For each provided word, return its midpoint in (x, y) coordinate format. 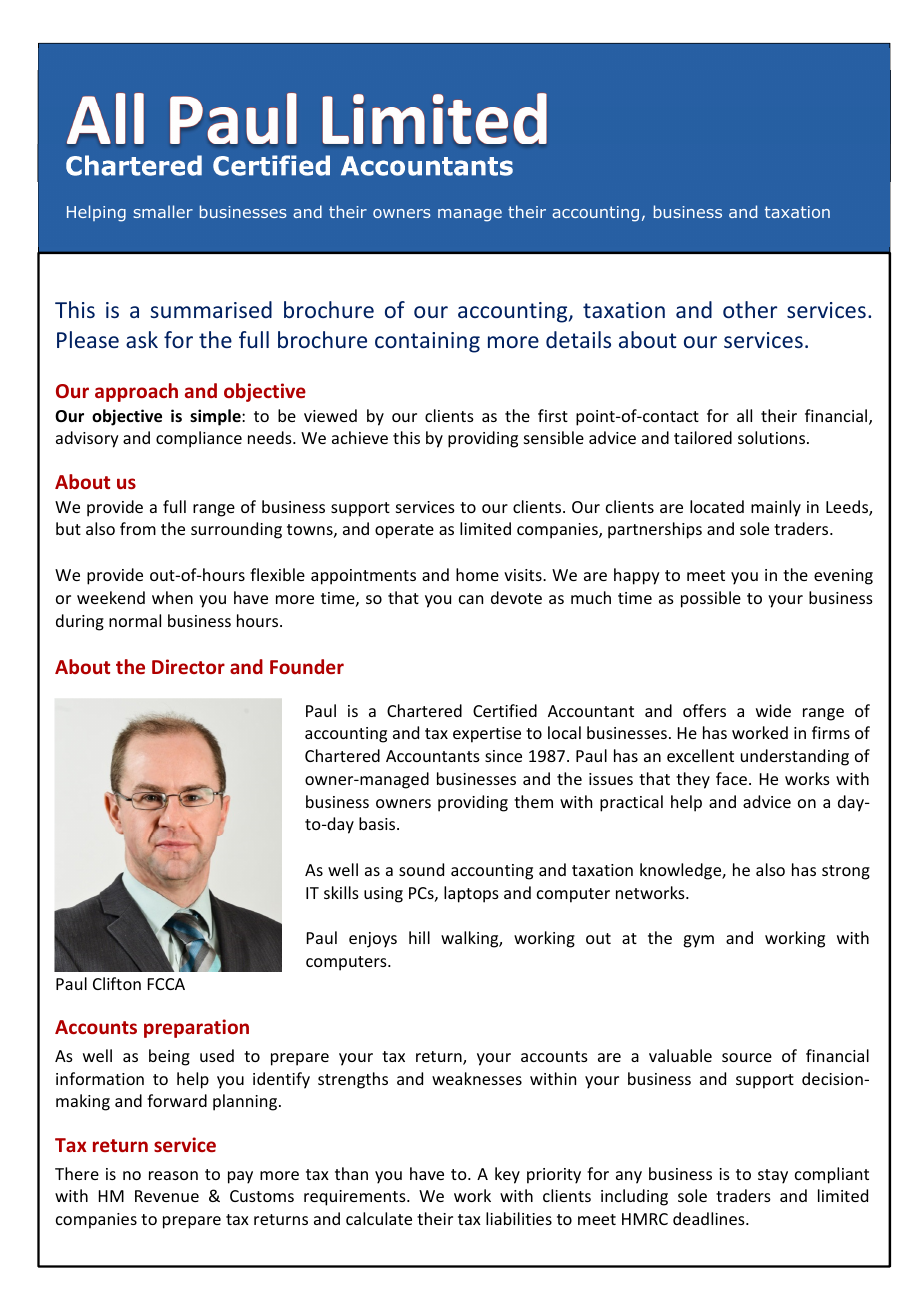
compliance (199, 439)
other (750, 309)
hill (419, 937)
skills (341, 892)
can (471, 599)
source (747, 1057)
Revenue (167, 1196)
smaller (163, 211)
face (731, 778)
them (533, 801)
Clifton (117, 983)
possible (711, 599)
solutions (773, 437)
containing (427, 342)
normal (135, 620)
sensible (554, 437)
